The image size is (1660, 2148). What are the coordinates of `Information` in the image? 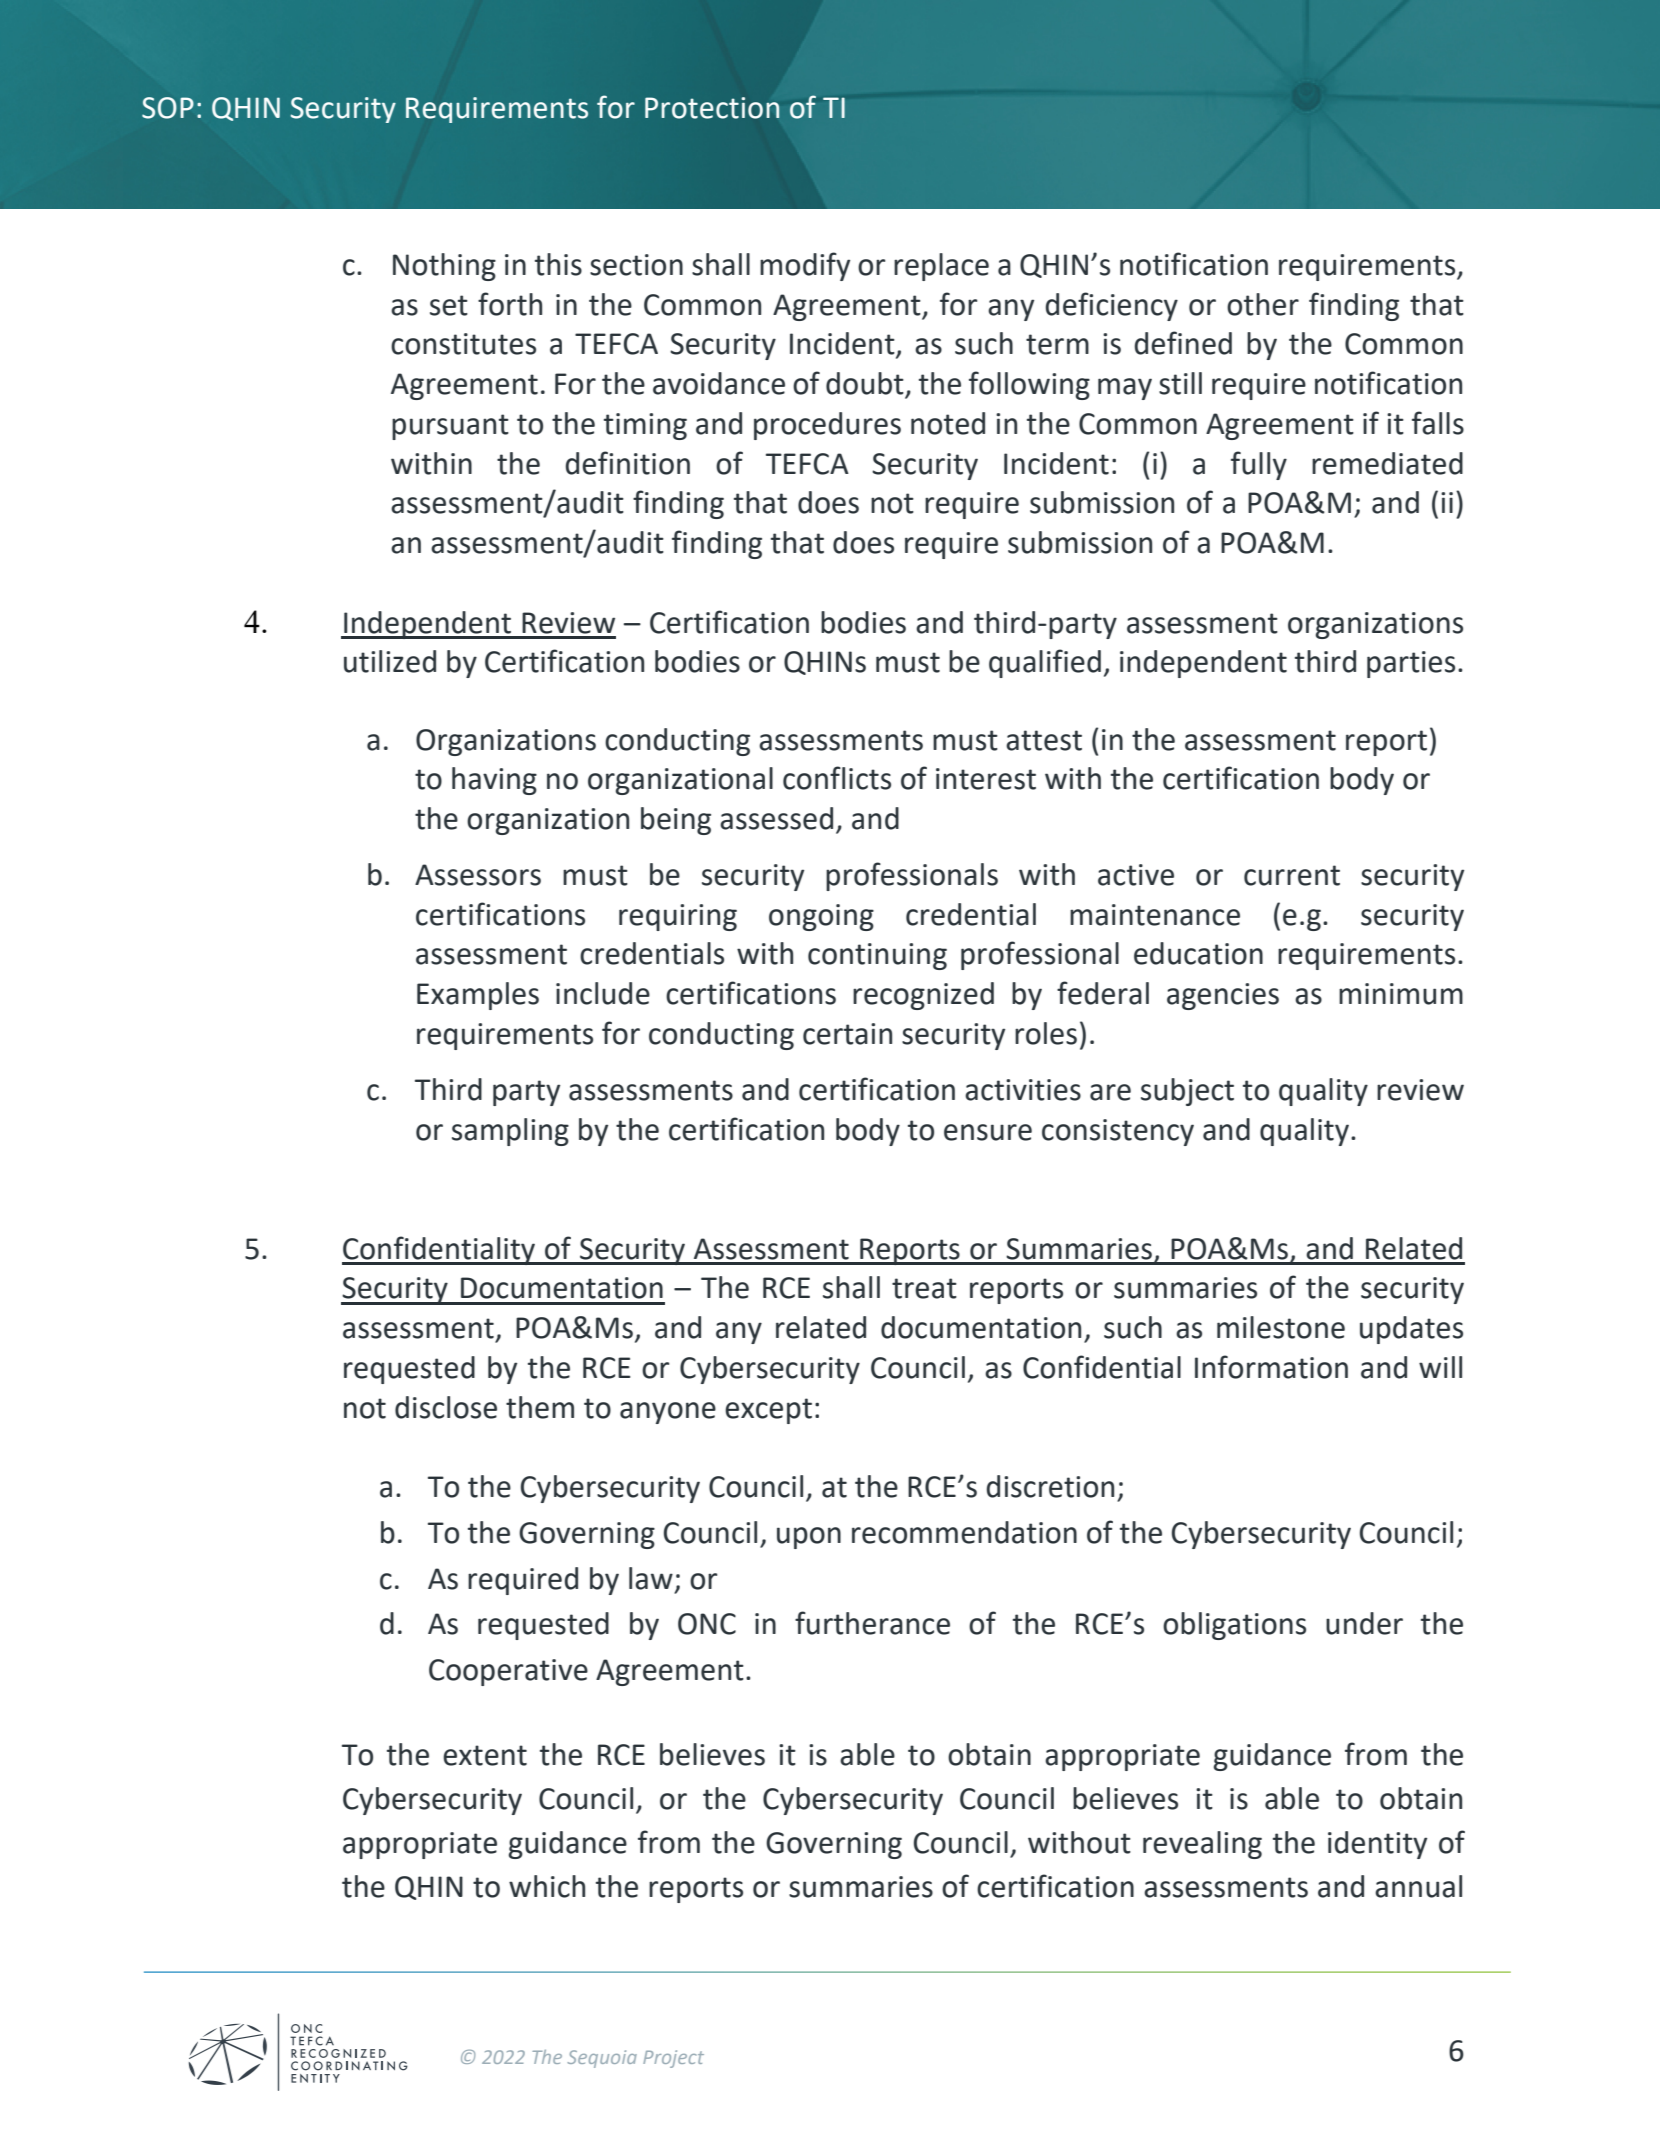 It's located at (1271, 1367).
